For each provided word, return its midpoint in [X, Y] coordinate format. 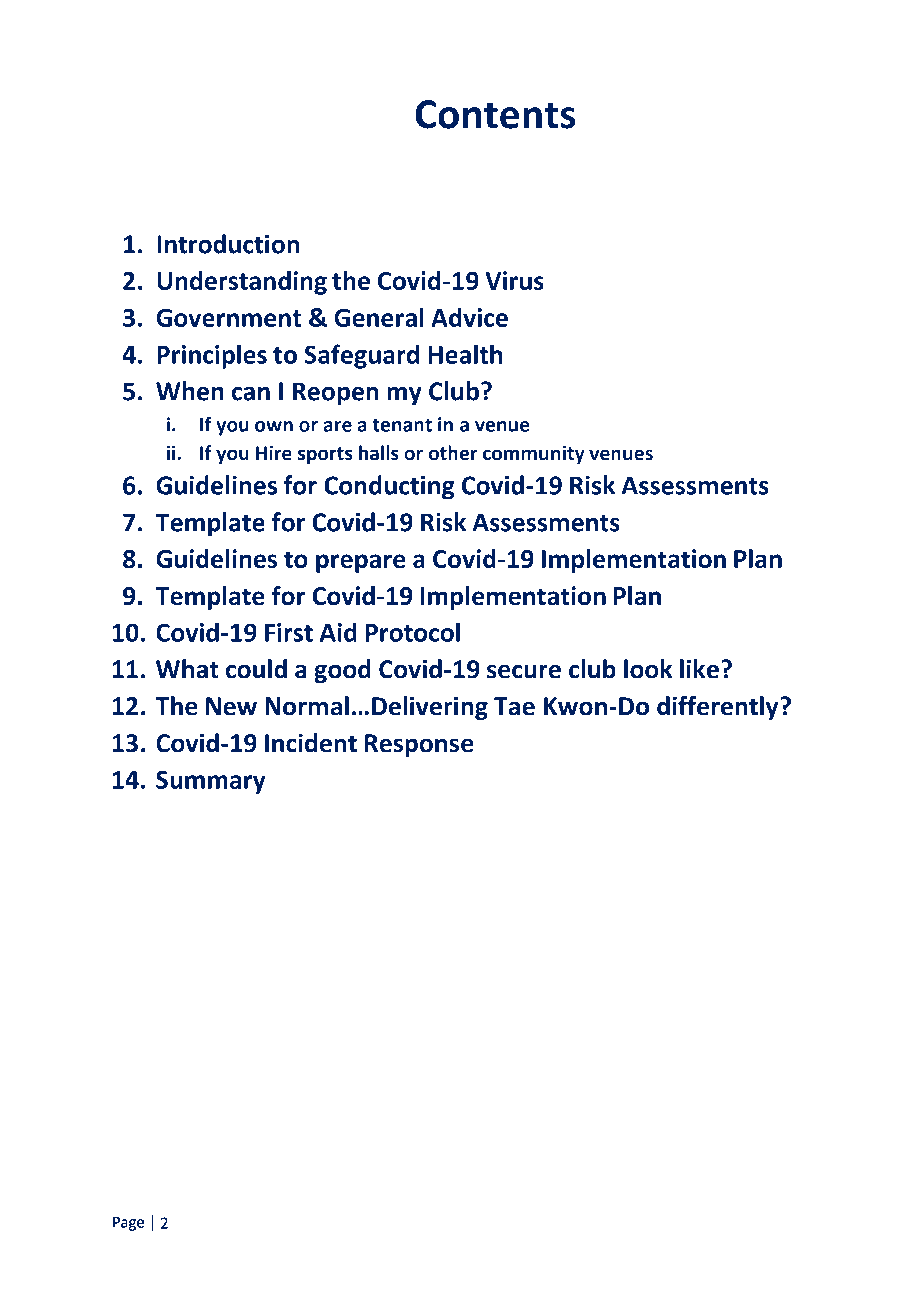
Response [419, 745]
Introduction [228, 244]
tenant [402, 425]
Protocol [413, 632]
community [534, 454]
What [187, 669]
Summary [211, 782]
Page [128, 1224]
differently [719, 708]
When [190, 391]
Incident [311, 743]
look [648, 669]
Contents [495, 114]
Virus [514, 280]
